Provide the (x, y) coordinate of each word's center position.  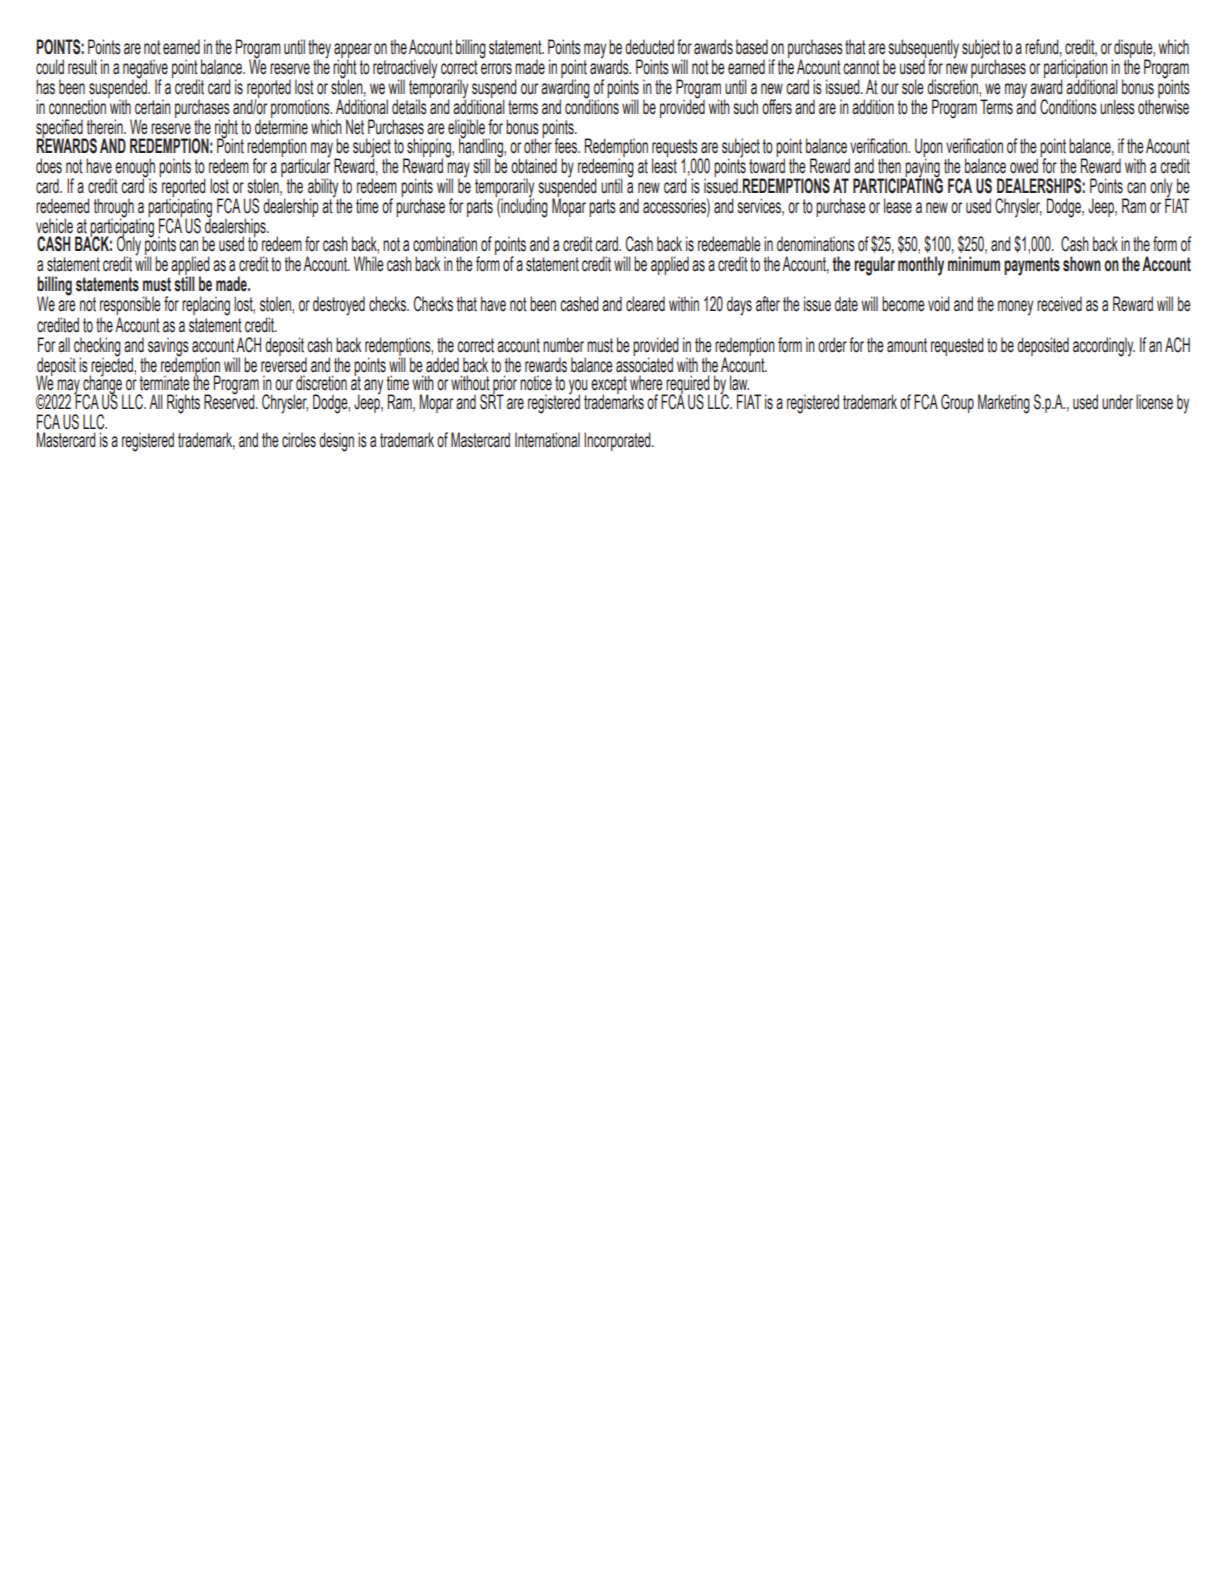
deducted (649, 47)
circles (299, 440)
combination (445, 244)
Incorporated (618, 441)
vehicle (54, 226)
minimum (974, 264)
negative (145, 69)
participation (1076, 69)
